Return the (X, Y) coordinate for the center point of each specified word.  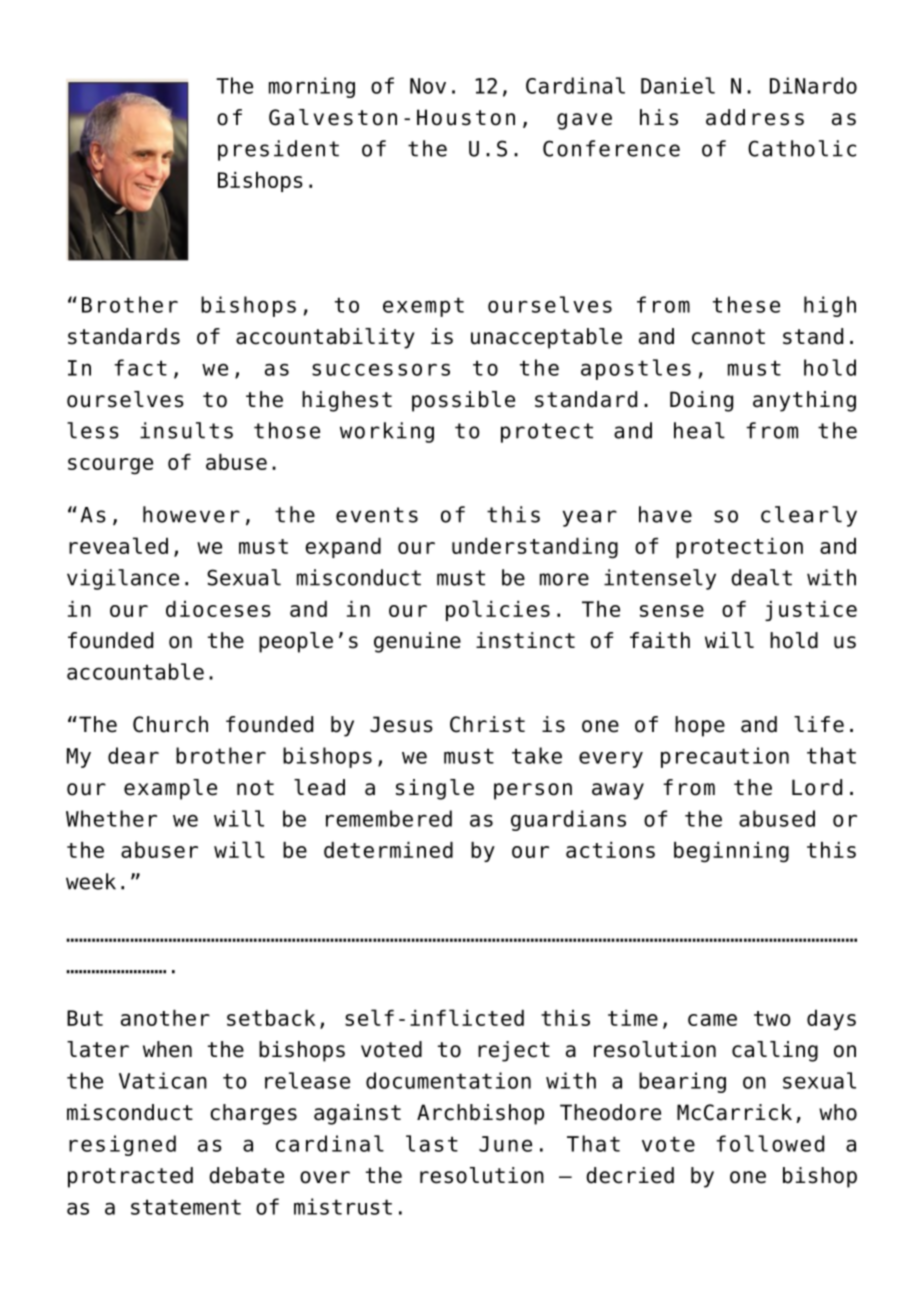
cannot (728, 337)
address (755, 117)
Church (170, 724)
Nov (428, 86)
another (165, 1018)
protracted (130, 1177)
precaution (725, 757)
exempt (423, 307)
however (191, 514)
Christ (487, 724)
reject (514, 1051)
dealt (761, 577)
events (377, 515)
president (278, 150)
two (772, 1018)
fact (140, 367)
